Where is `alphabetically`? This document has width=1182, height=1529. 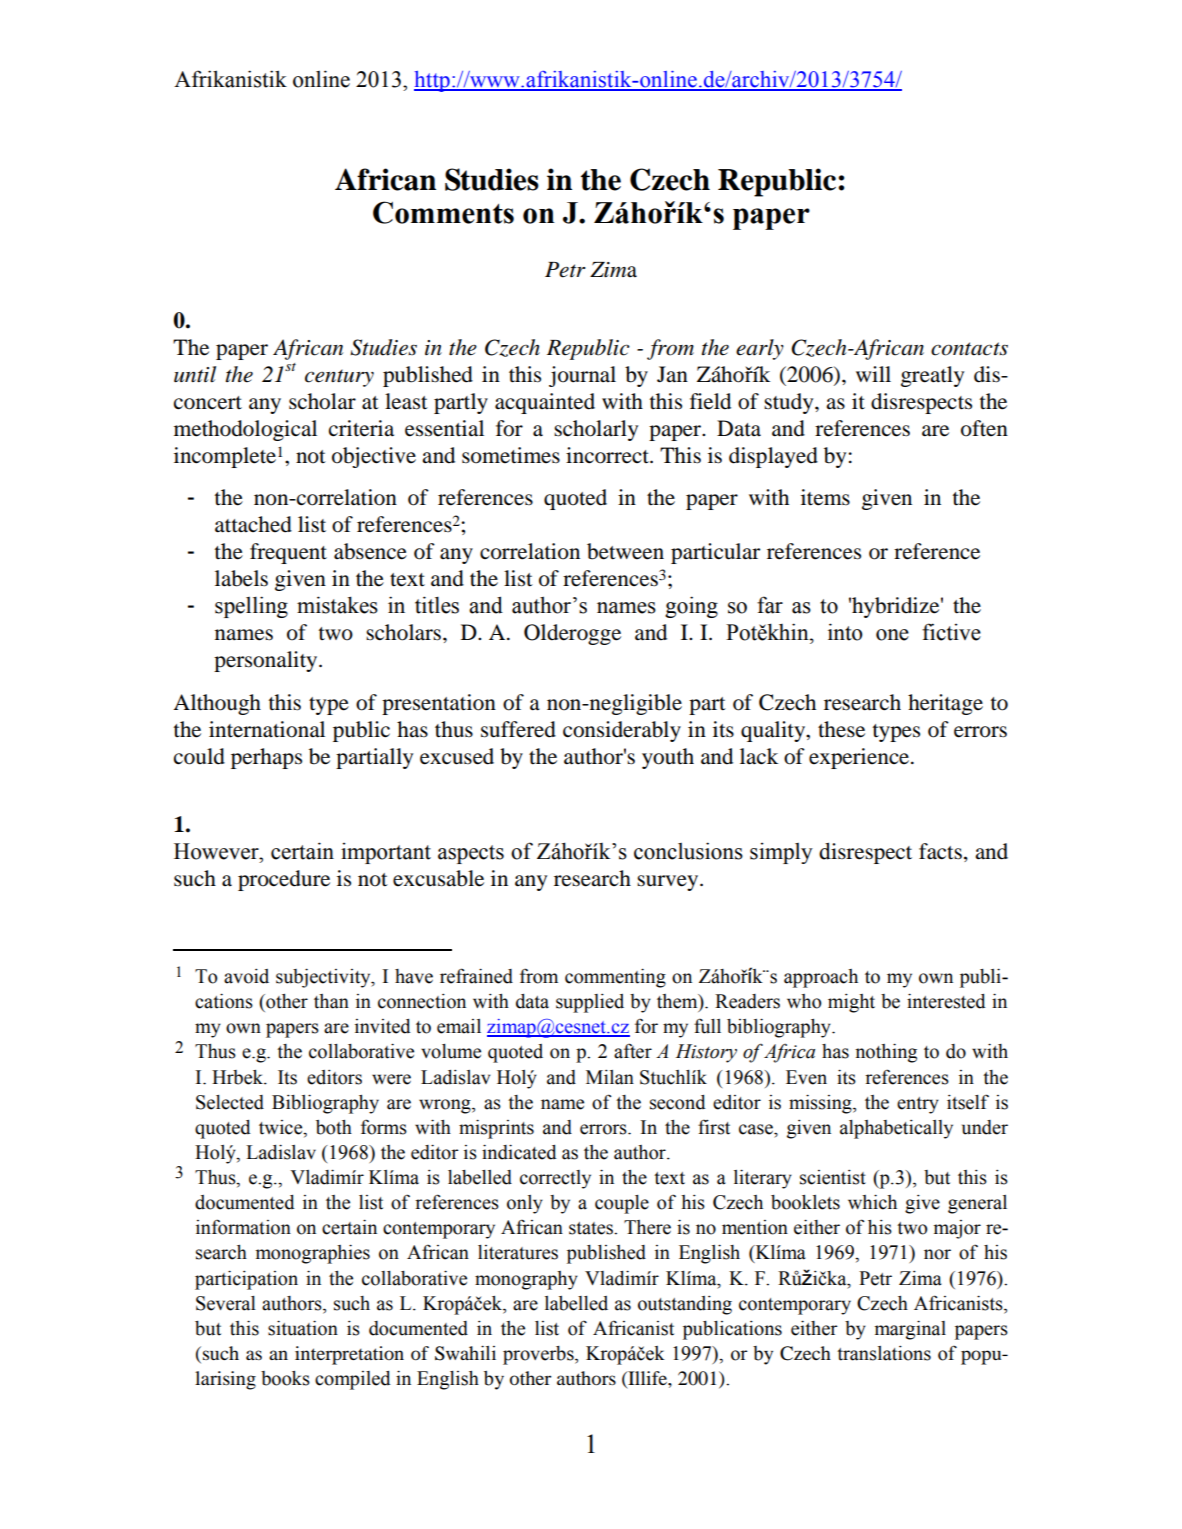 alphabetically is located at coordinates (896, 1129).
